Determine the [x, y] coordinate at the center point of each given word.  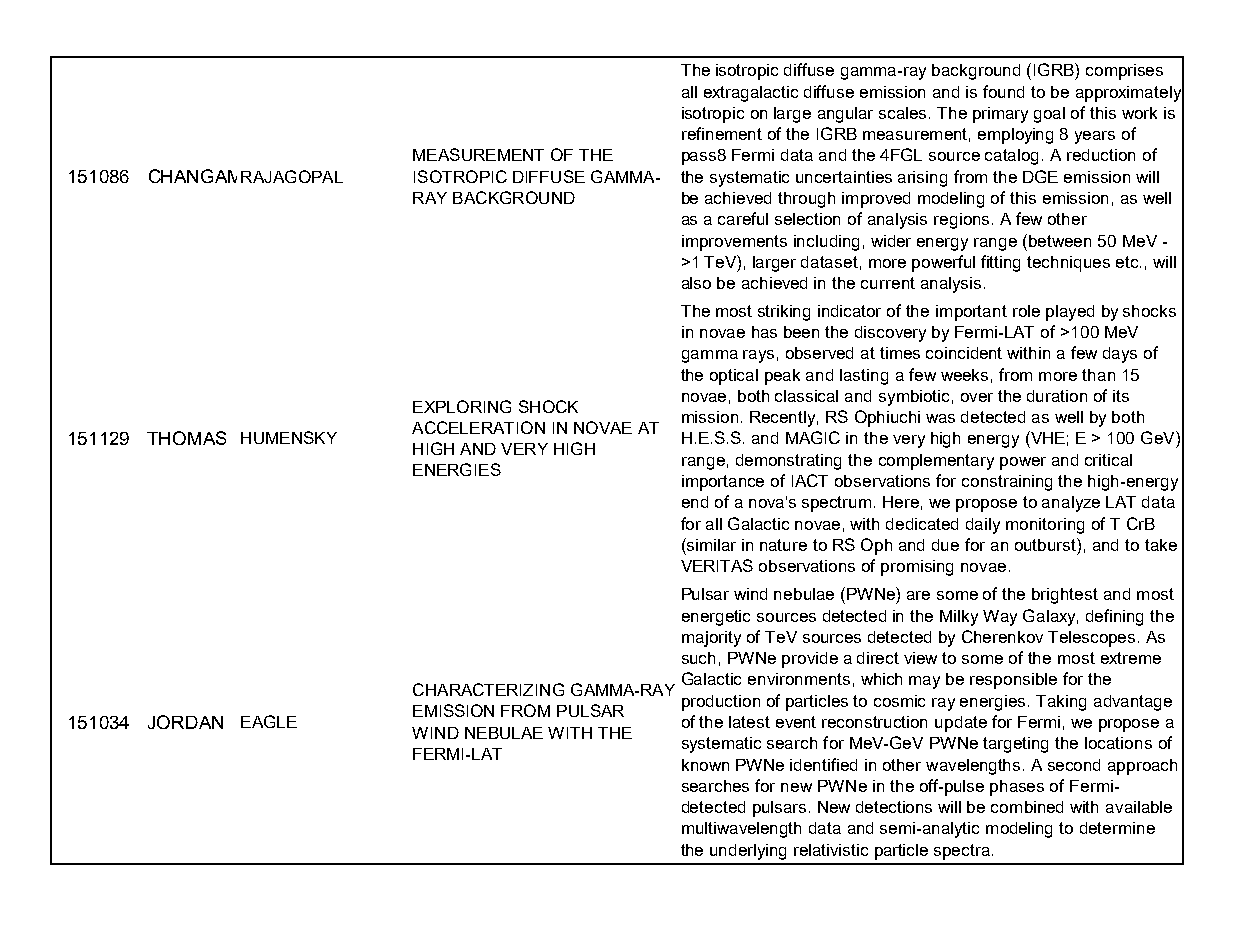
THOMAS [186, 438]
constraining [1007, 483]
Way [1000, 618]
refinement [722, 133]
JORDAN [185, 722]
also [696, 283]
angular [845, 115]
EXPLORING [462, 406]
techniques [1068, 264]
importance [723, 483]
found [1003, 91]
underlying [748, 852]
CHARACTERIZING [488, 689]
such [698, 658]
